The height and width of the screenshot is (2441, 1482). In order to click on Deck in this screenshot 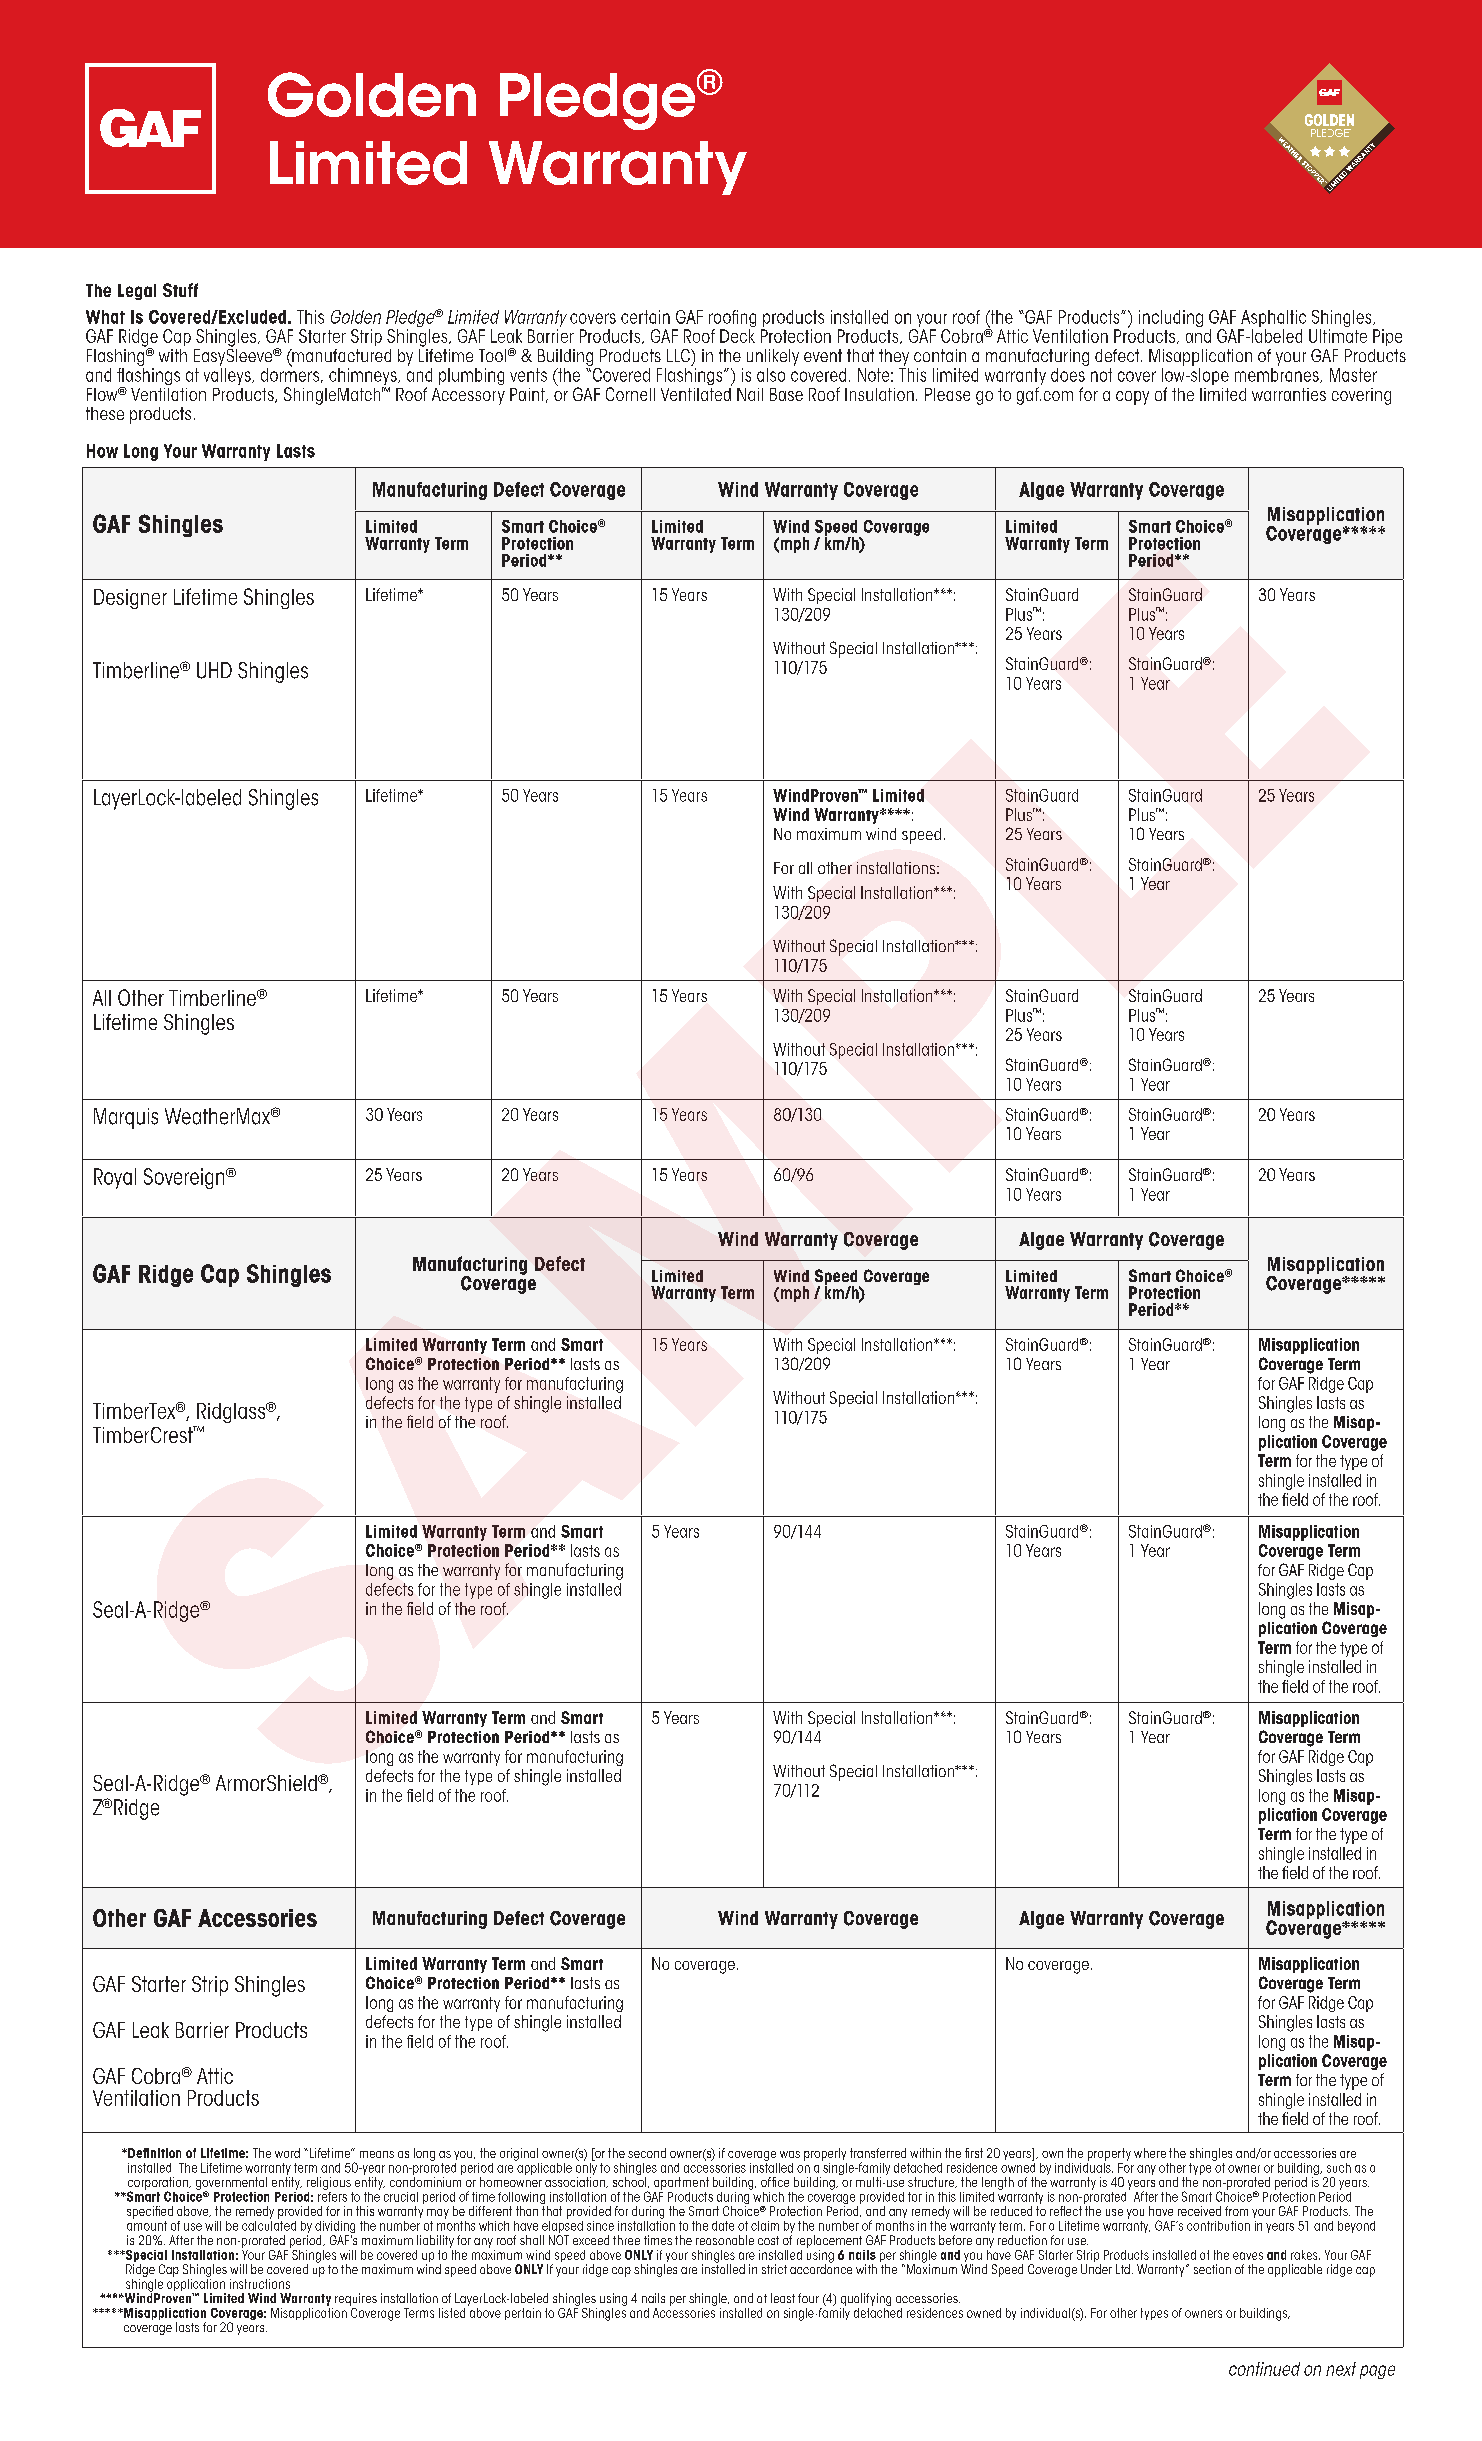, I will do `click(737, 336)`.
